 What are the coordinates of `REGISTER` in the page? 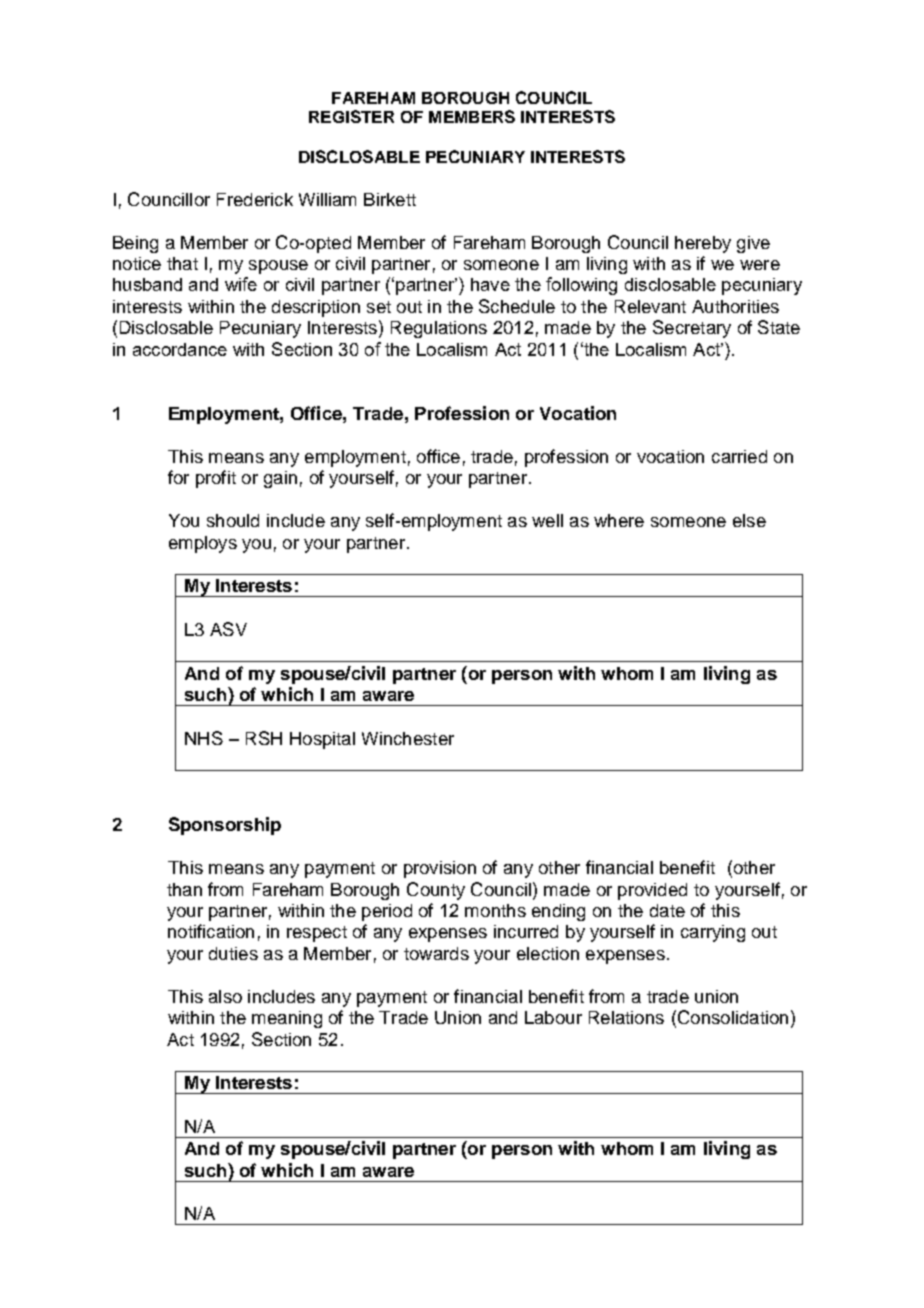 It's located at (351, 116).
